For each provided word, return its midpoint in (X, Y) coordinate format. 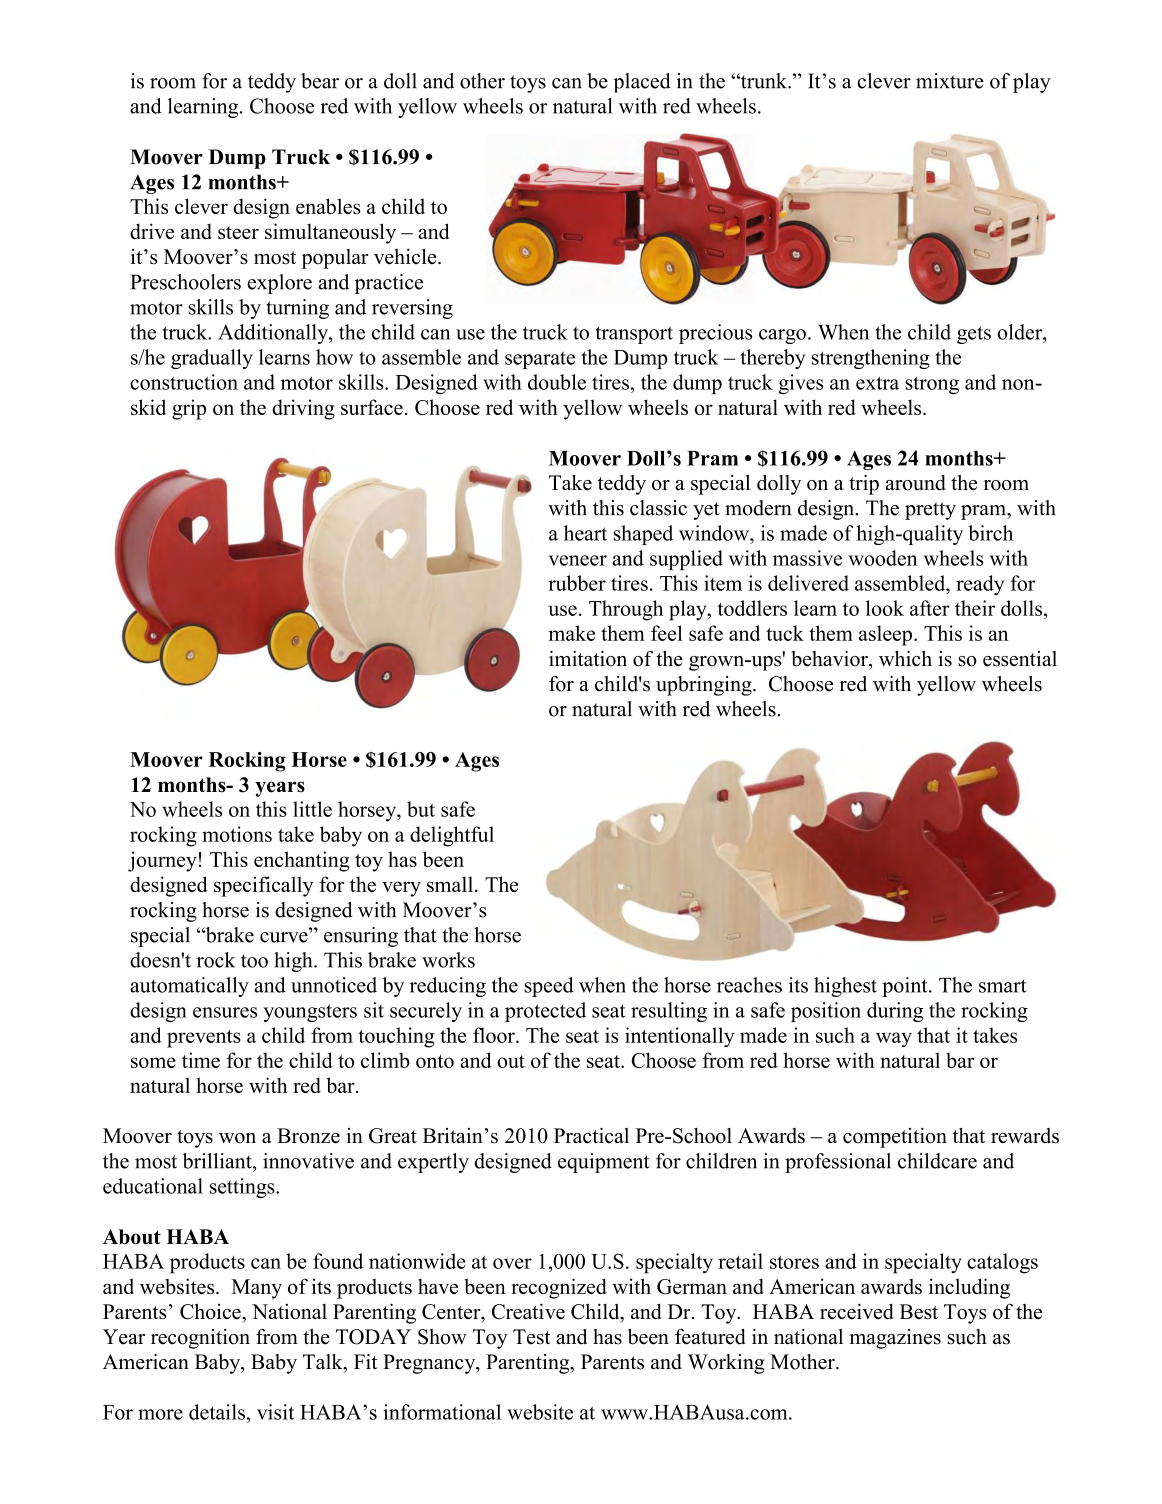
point (906, 987)
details (217, 1412)
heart (585, 533)
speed (549, 987)
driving (303, 409)
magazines (895, 1339)
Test (531, 1337)
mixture (950, 81)
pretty (930, 511)
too (254, 961)
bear (320, 81)
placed (642, 83)
